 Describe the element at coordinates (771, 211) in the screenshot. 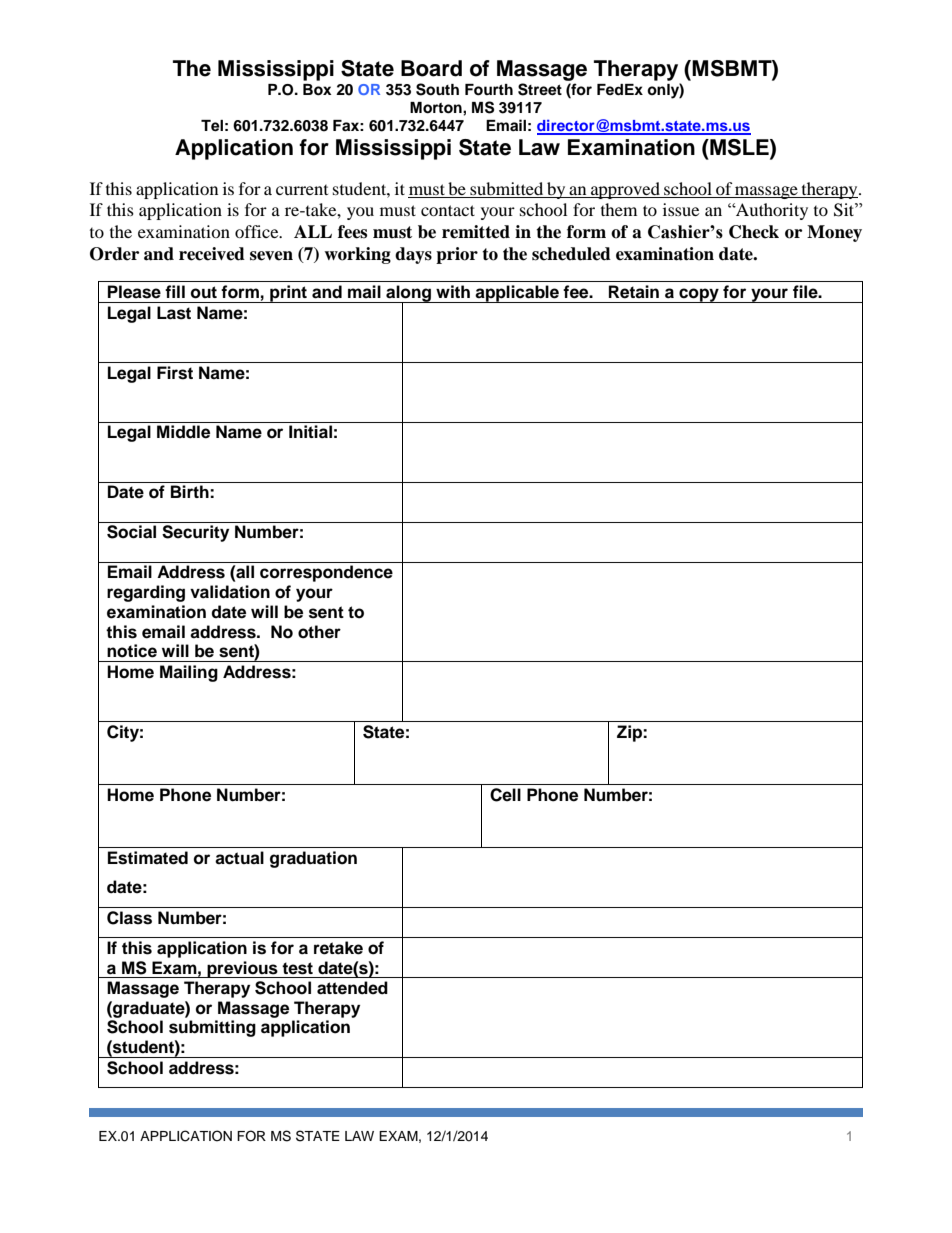

I see `Authority` at that location.
